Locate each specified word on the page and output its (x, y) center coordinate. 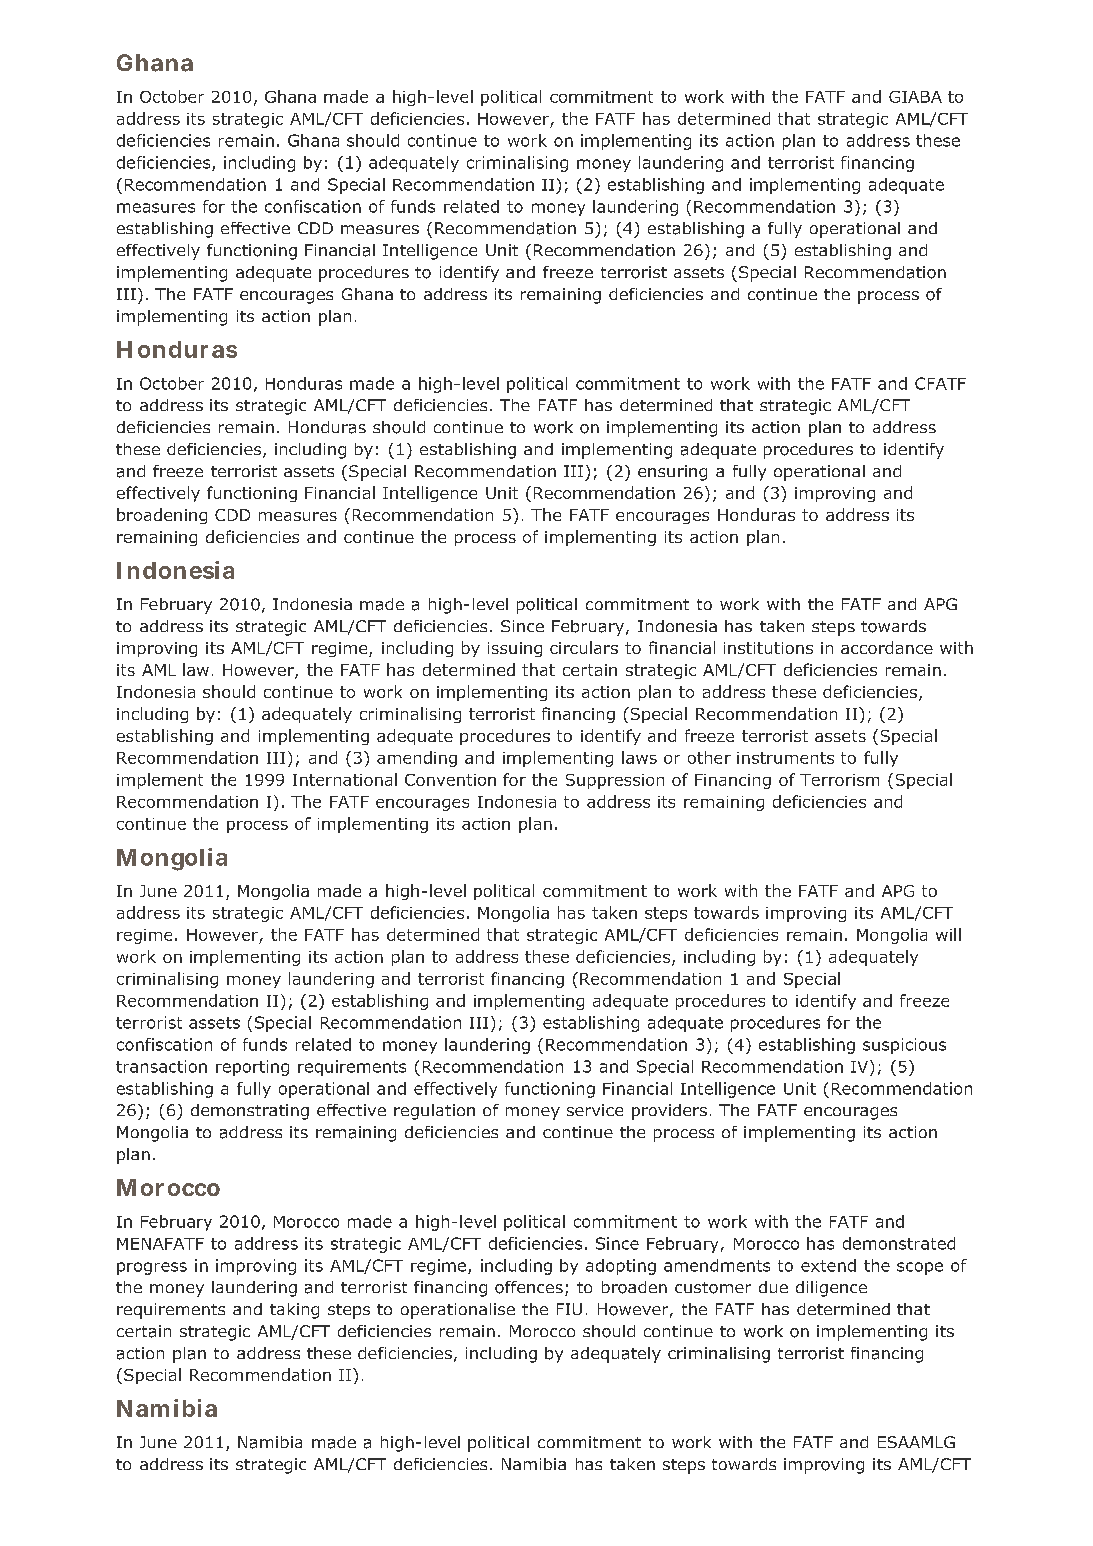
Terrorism (839, 780)
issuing (515, 649)
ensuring (672, 473)
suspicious (904, 1046)
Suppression (615, 781)
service (595, 1110)
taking (294, 1311)
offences (529, 1287)
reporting (252, 1068)
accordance (887, 647)
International (345, 779)
